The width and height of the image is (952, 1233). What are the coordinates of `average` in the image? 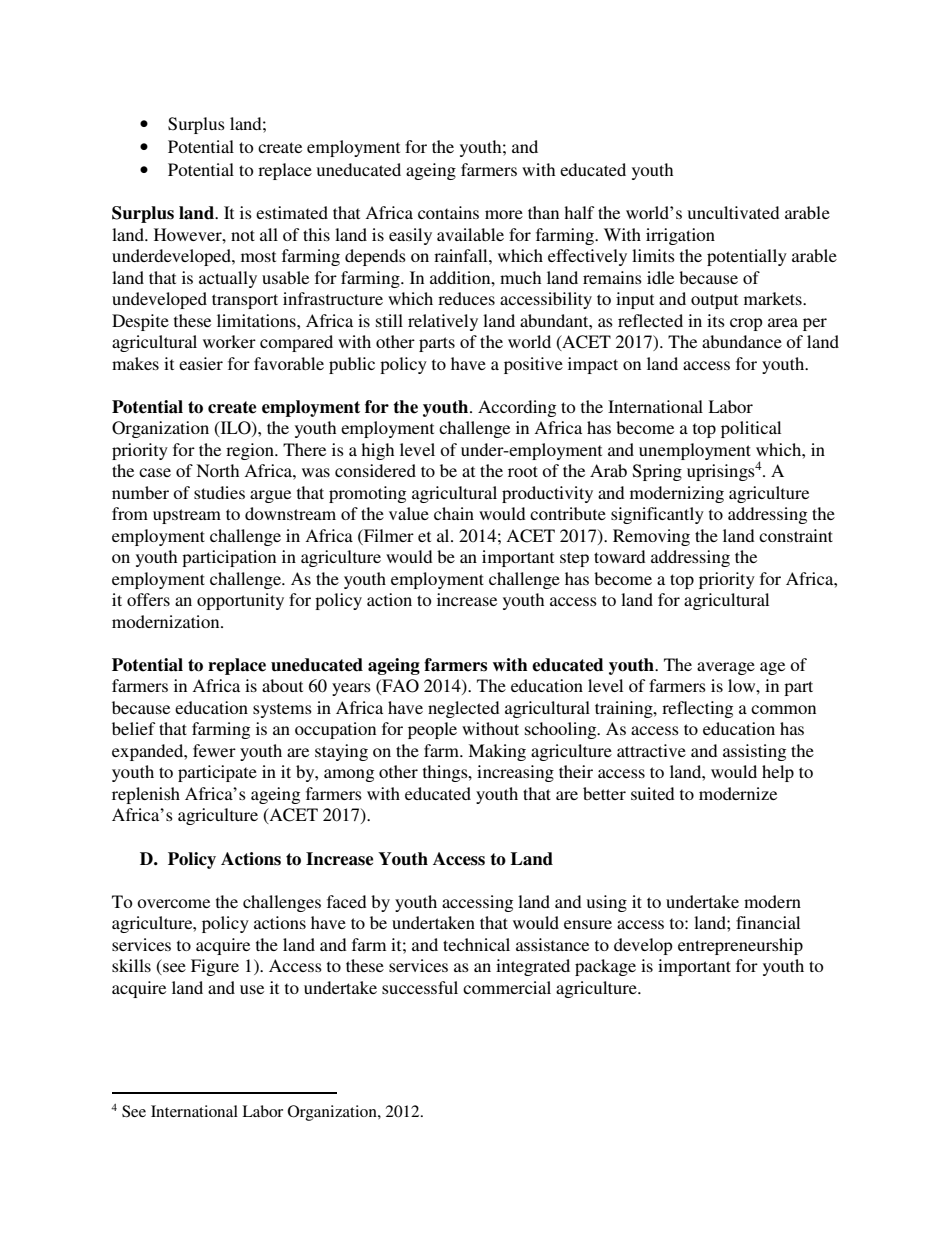 It's located at (726, 668).
